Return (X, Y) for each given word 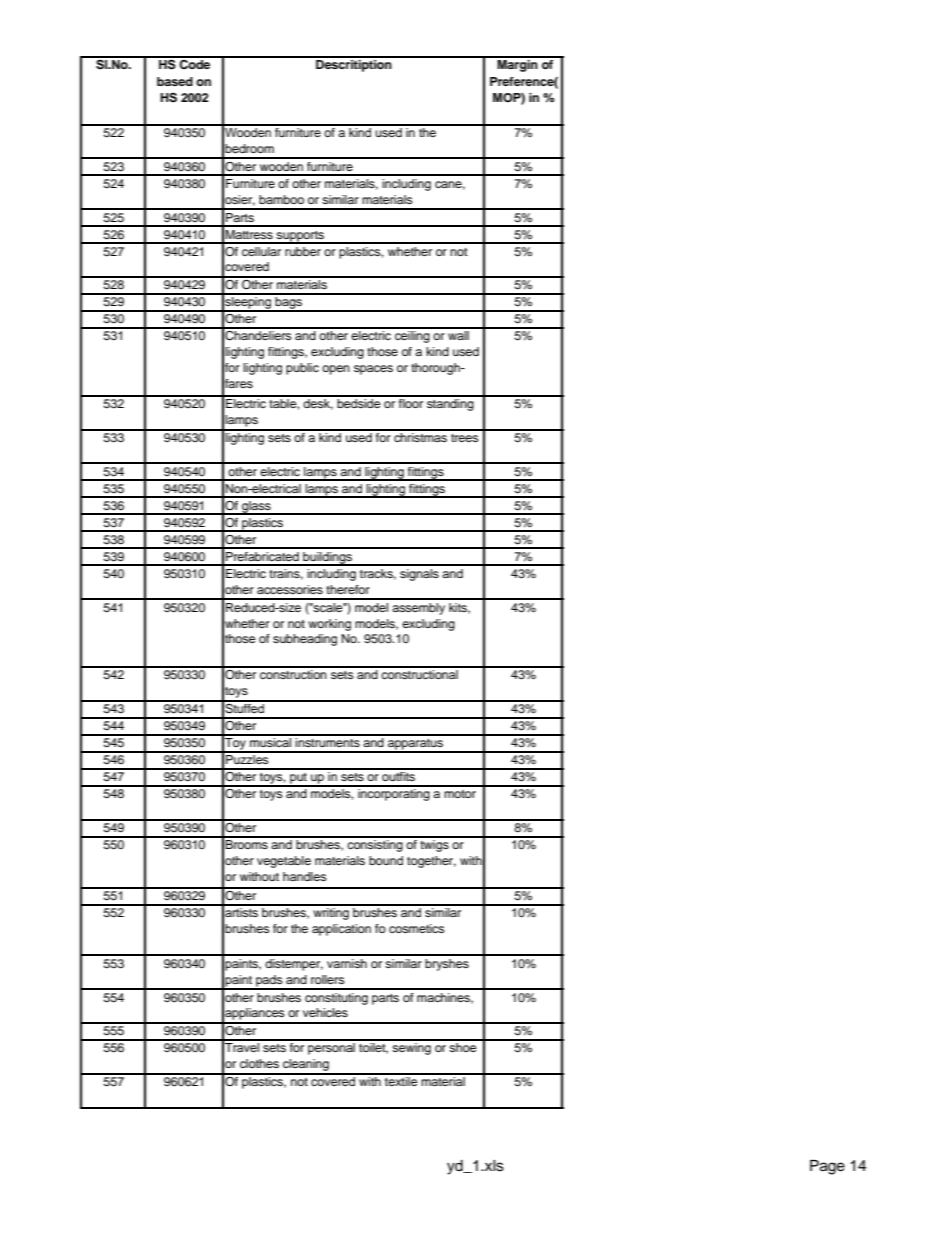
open (336, 370)
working (329, 625)
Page (827, 1167)
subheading (305, 640)
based (175, 81)
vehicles (325, 1012)
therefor (348, 589)
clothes (259, 1063)
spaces (373, 370)
